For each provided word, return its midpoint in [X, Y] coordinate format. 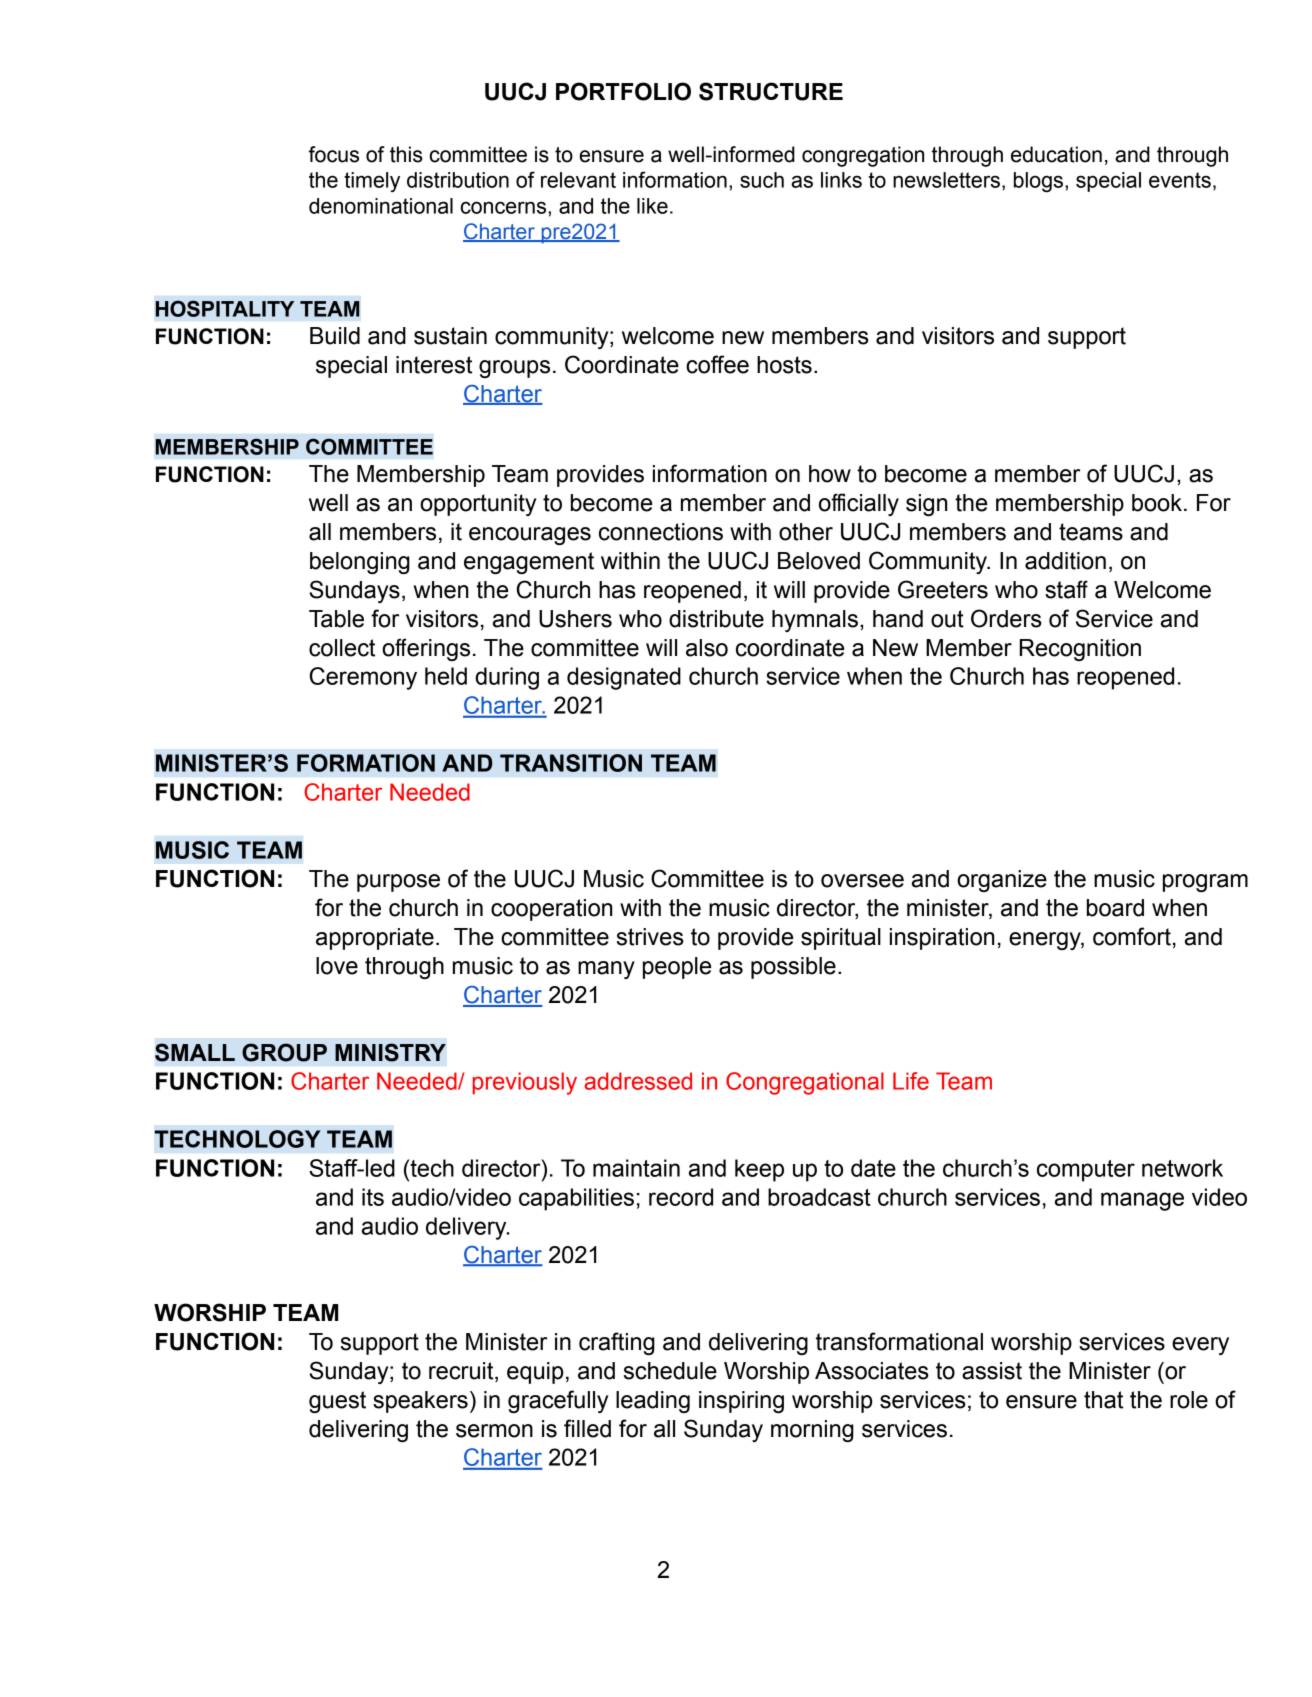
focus [334, 154]
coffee [717, 364]
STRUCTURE [771, 91]
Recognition [1080, 650]
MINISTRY [390, 1052]
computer [1086, 1171]
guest [337, 1402]
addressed [638, 1081]
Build [335, 336]
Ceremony [363, 678]
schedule [670, 1371]
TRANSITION [571, 763]
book [1157, 503]
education [1056, 154]
